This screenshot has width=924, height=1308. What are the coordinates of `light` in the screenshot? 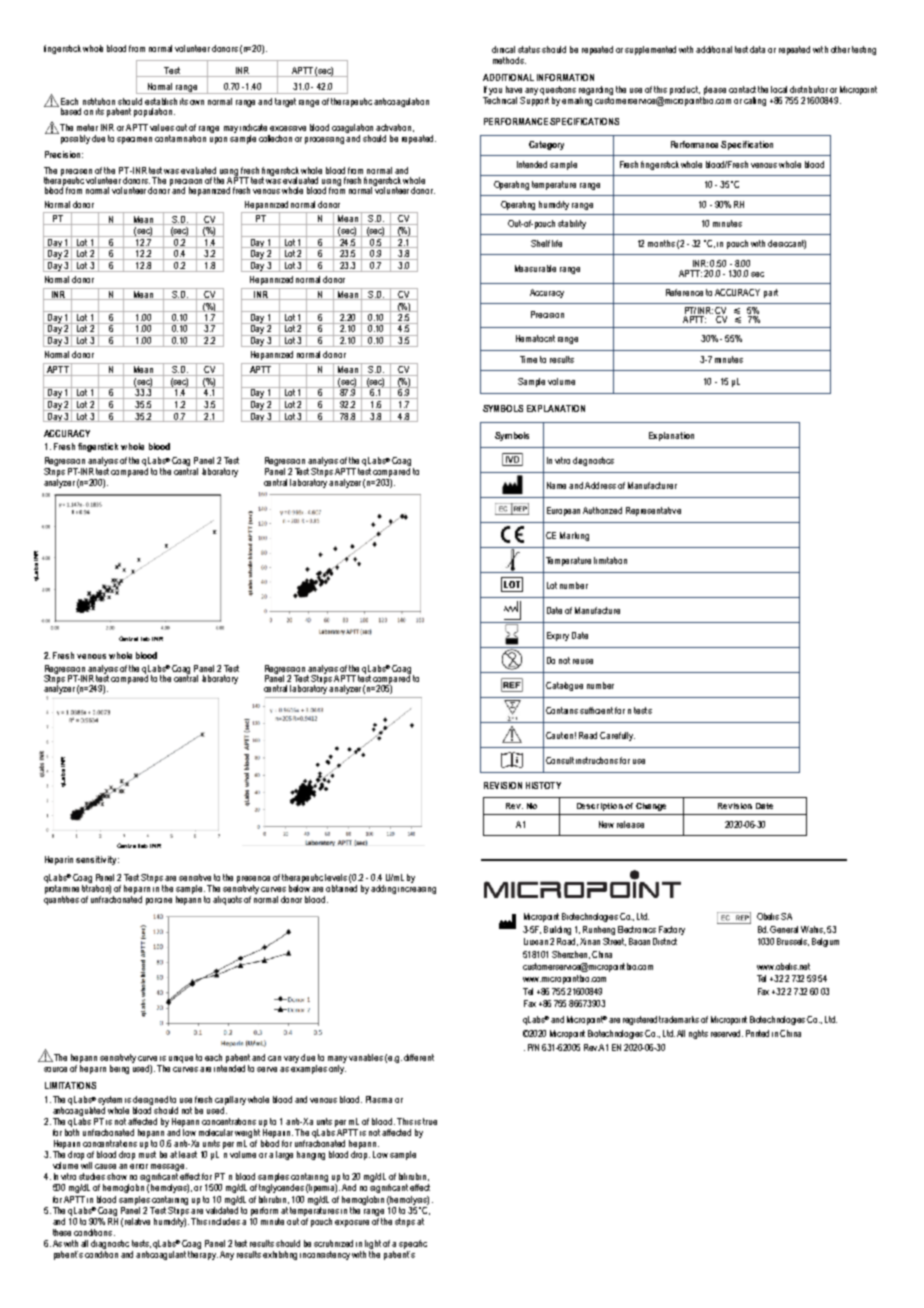 It's located at (373, 1244).
